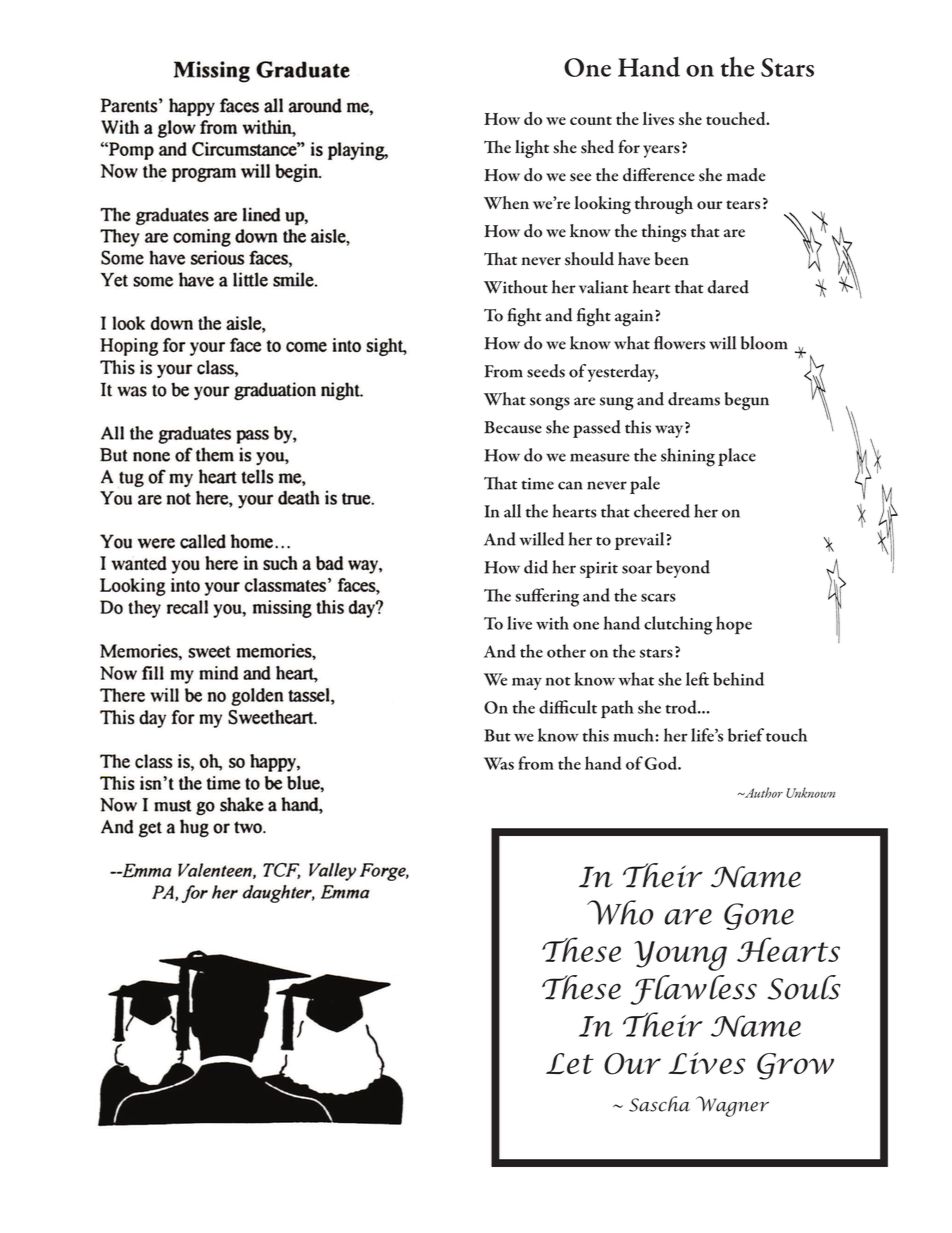 This screenshot has width=952, height=1233. What do you see at coordinates (734, 625) in the screenshot?
I see `hope` at bounding box center [734, 625].
